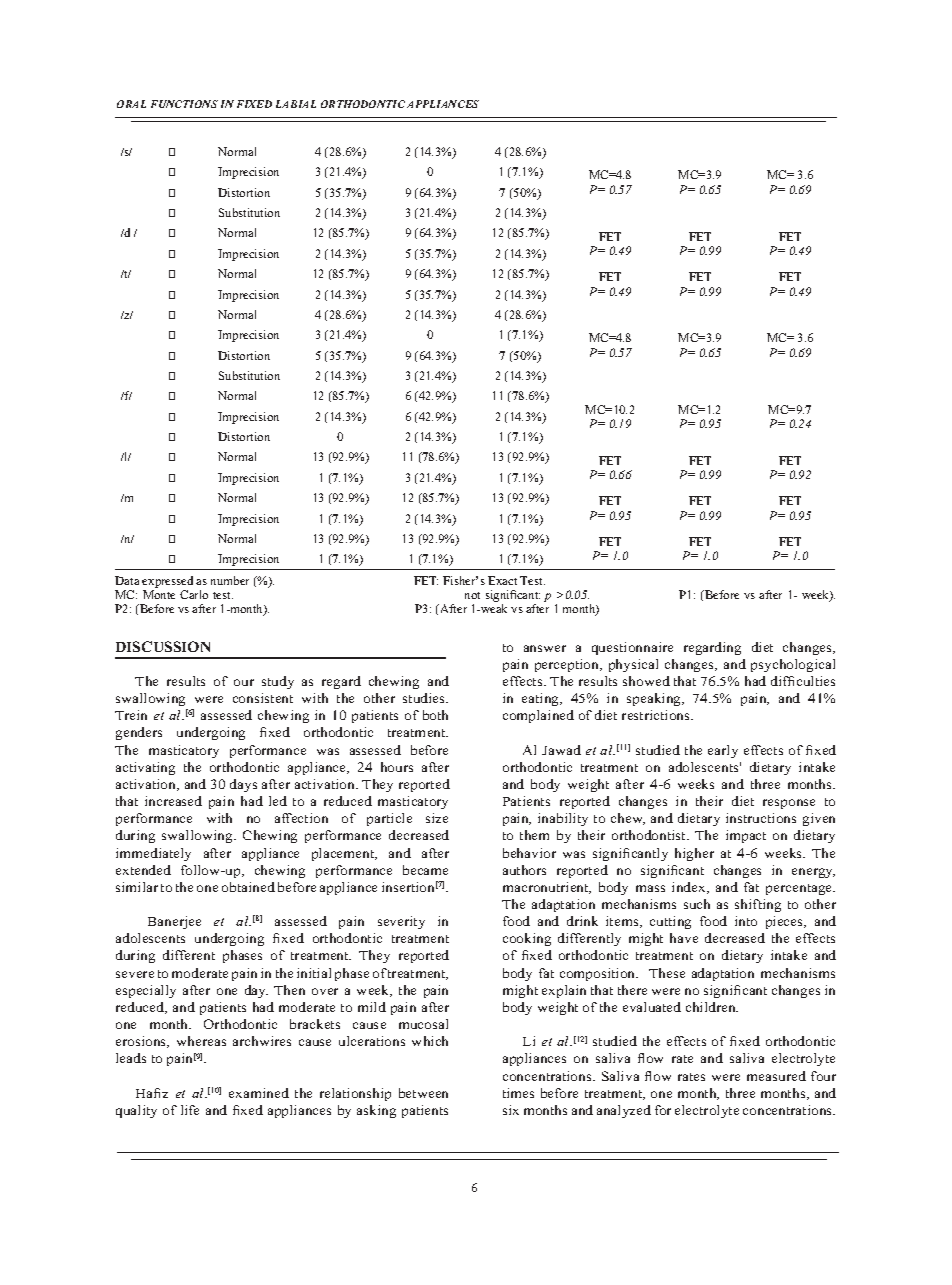  What do you see at coordinates (793, 665) in the image?
I see `psychological` at bounding box center [793, 665].
